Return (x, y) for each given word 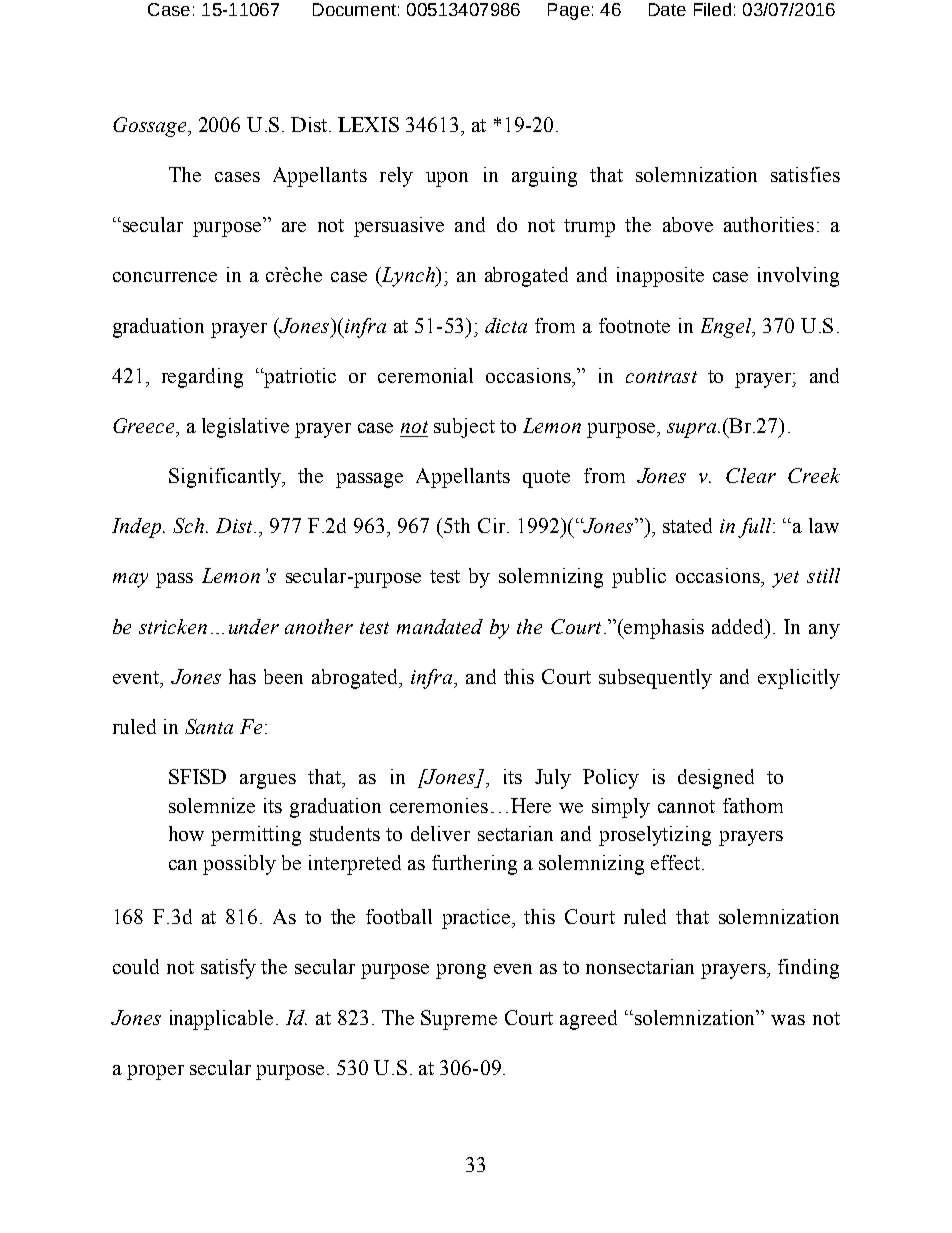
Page (569, 11)
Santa (209, 726)
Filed (712, 9)
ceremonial (425, 375)
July (553, 779)
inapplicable (221, 1020)
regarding (202, 378)
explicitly (799, 679)
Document (354, 9)
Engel (727, 328)
